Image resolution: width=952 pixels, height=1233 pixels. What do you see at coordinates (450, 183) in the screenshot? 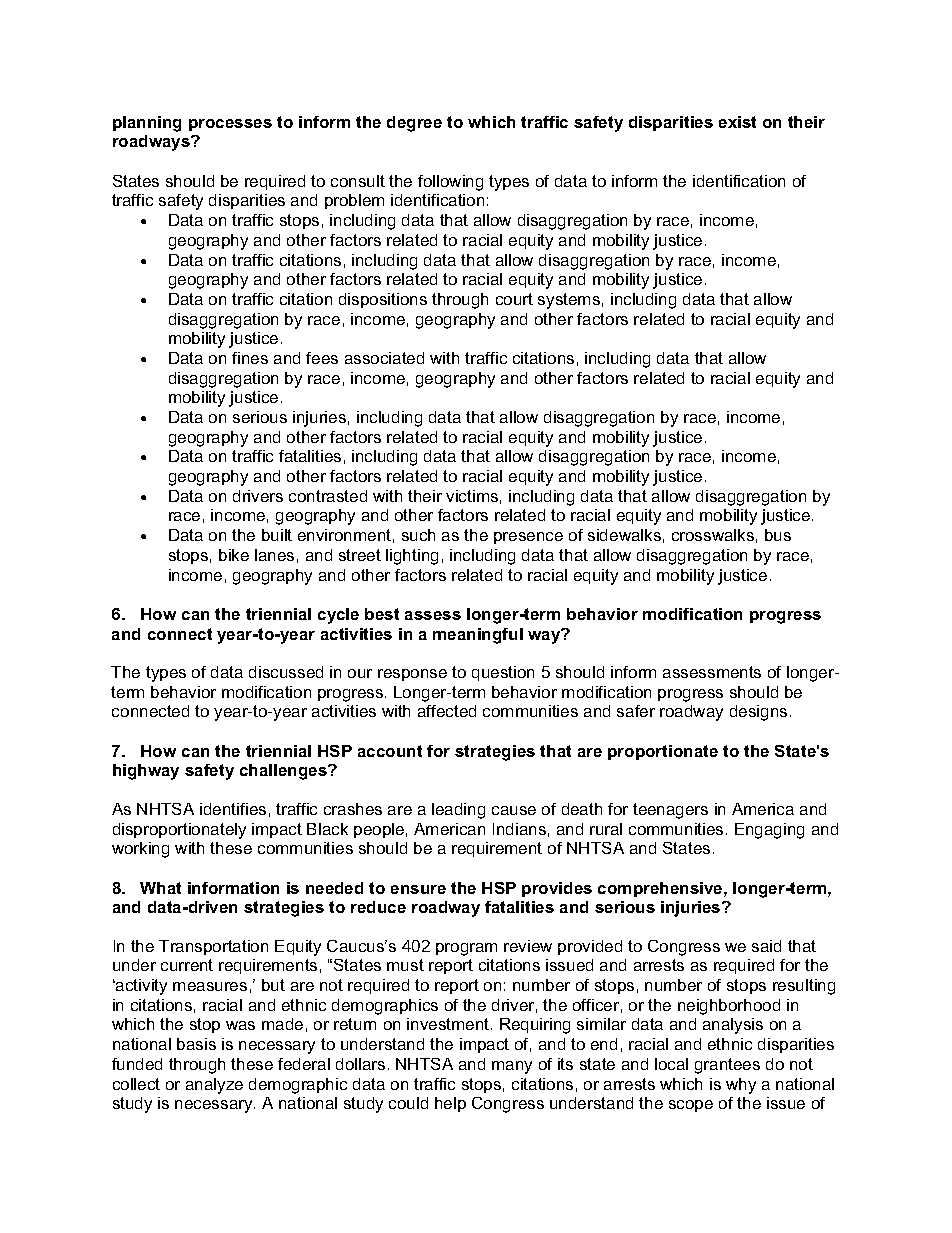
I see `following` at bounding box center [450, 183].
